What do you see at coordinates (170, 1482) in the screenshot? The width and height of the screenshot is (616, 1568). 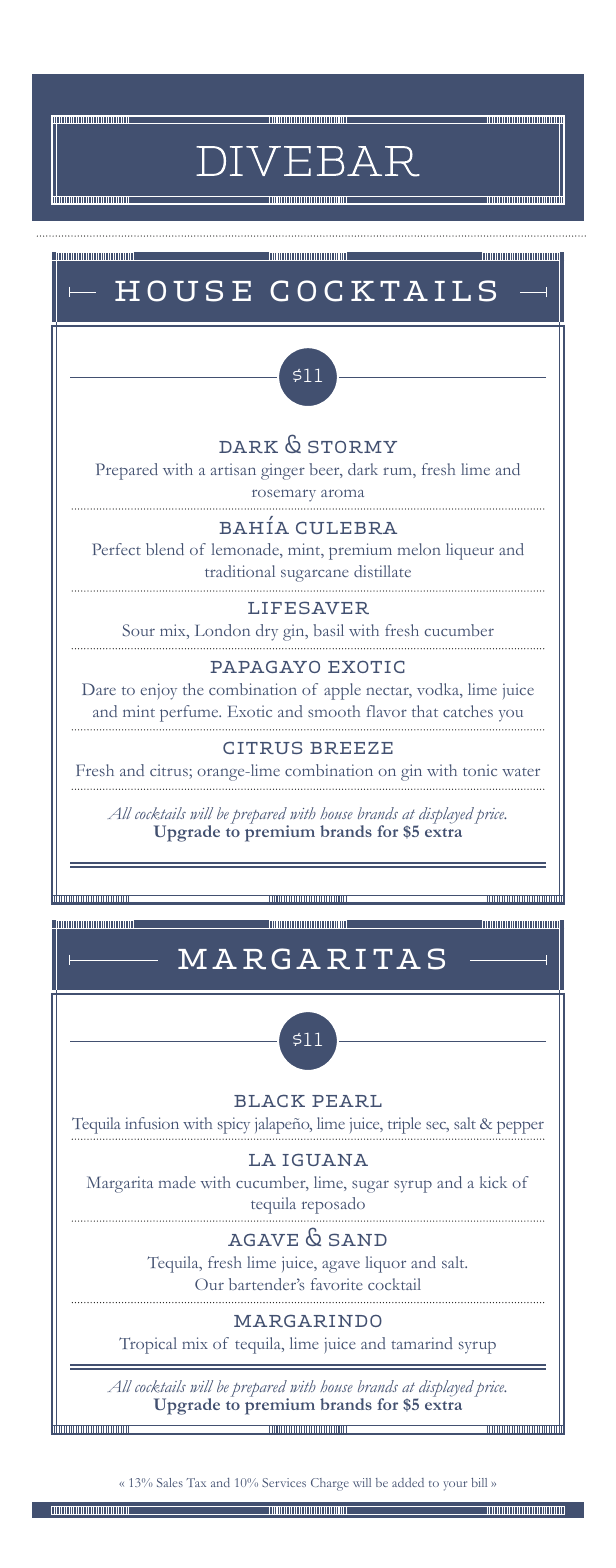 I see `Sales` at bounding box center [170, 1482].
